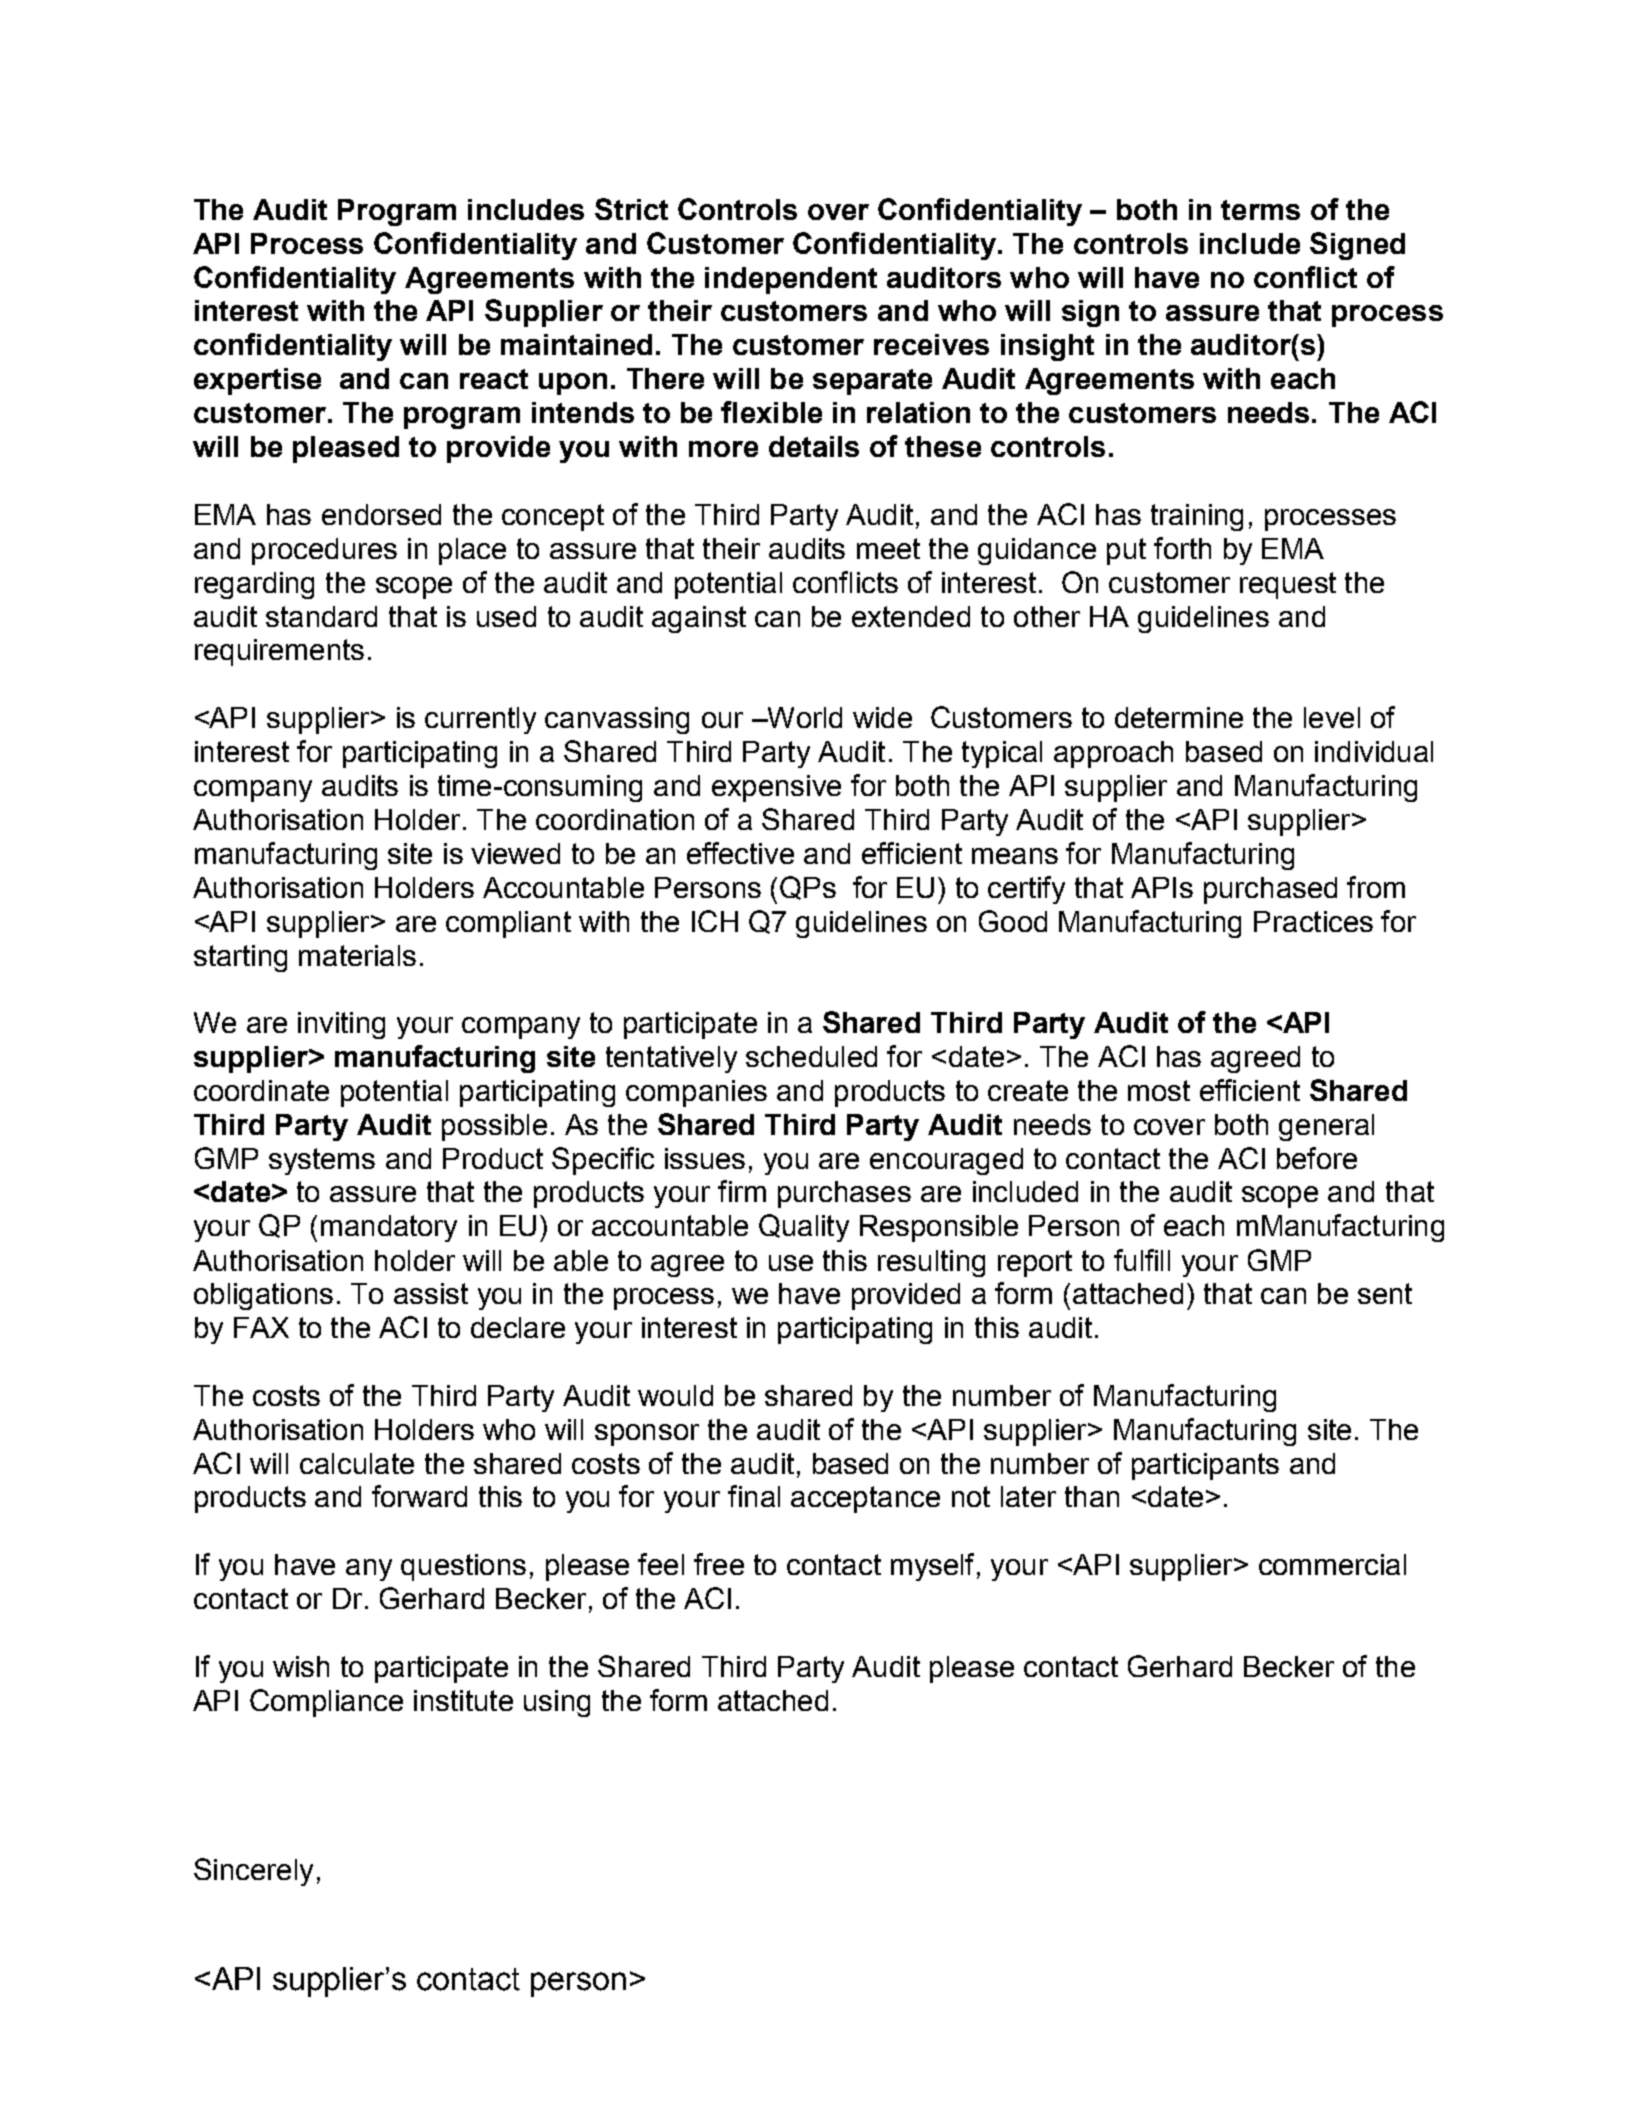 The image size is (1639, 2121). I want to click on independent, so click(791, 280).
